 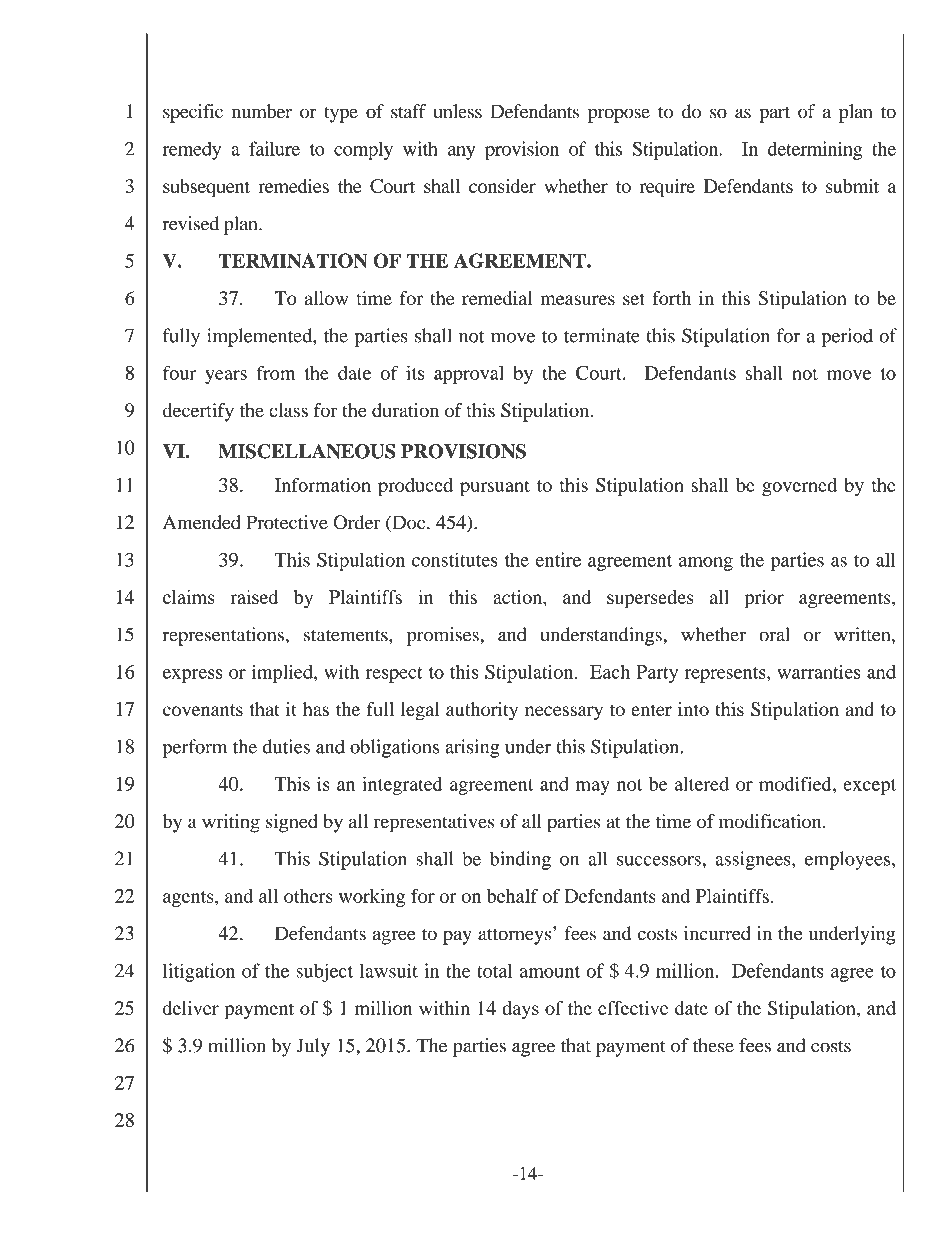 I want to click on period, so click(x=847, y=337).
